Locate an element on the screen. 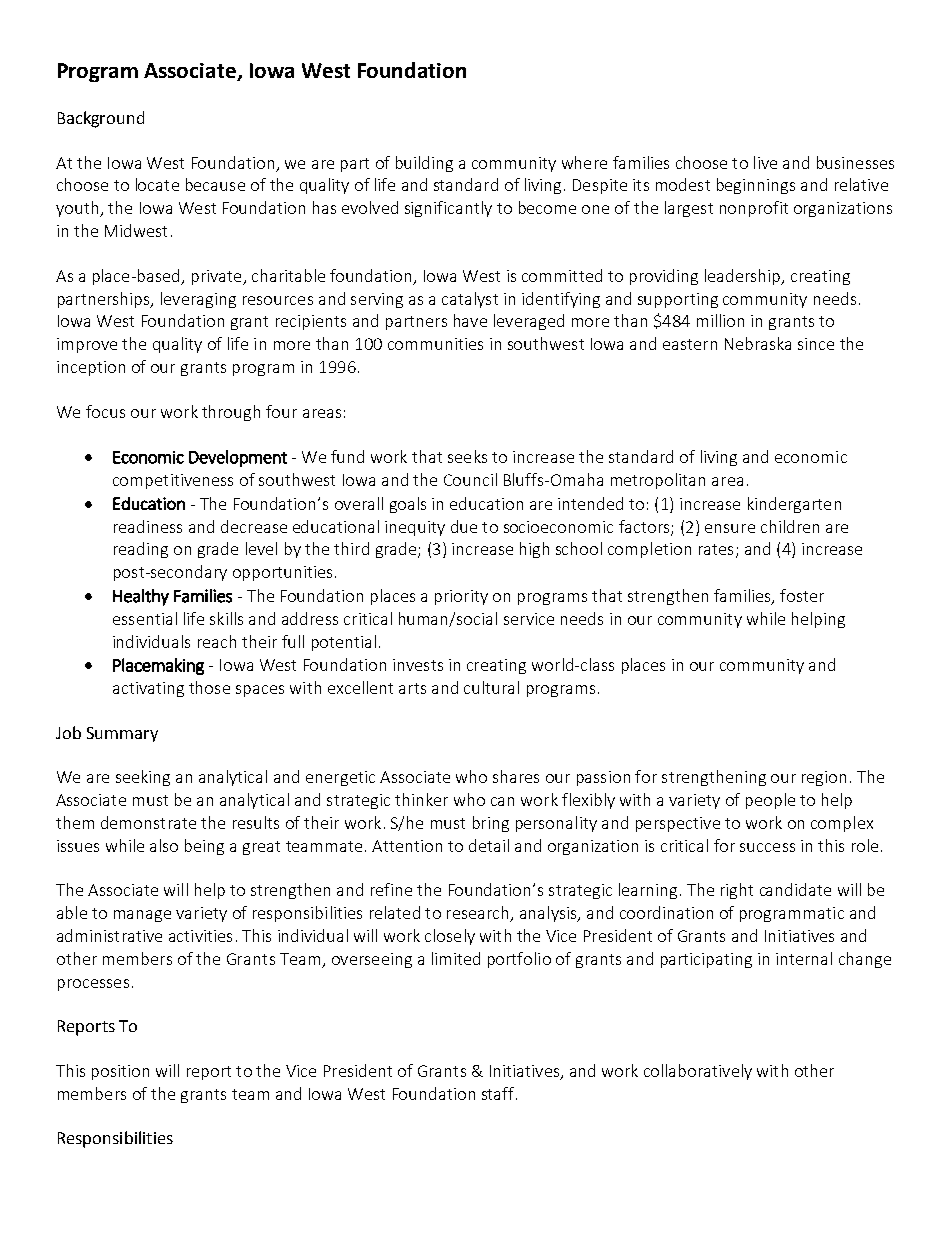 The width and height of the screenshot is (952, 1233). building is located at coordinates (424, 164).
